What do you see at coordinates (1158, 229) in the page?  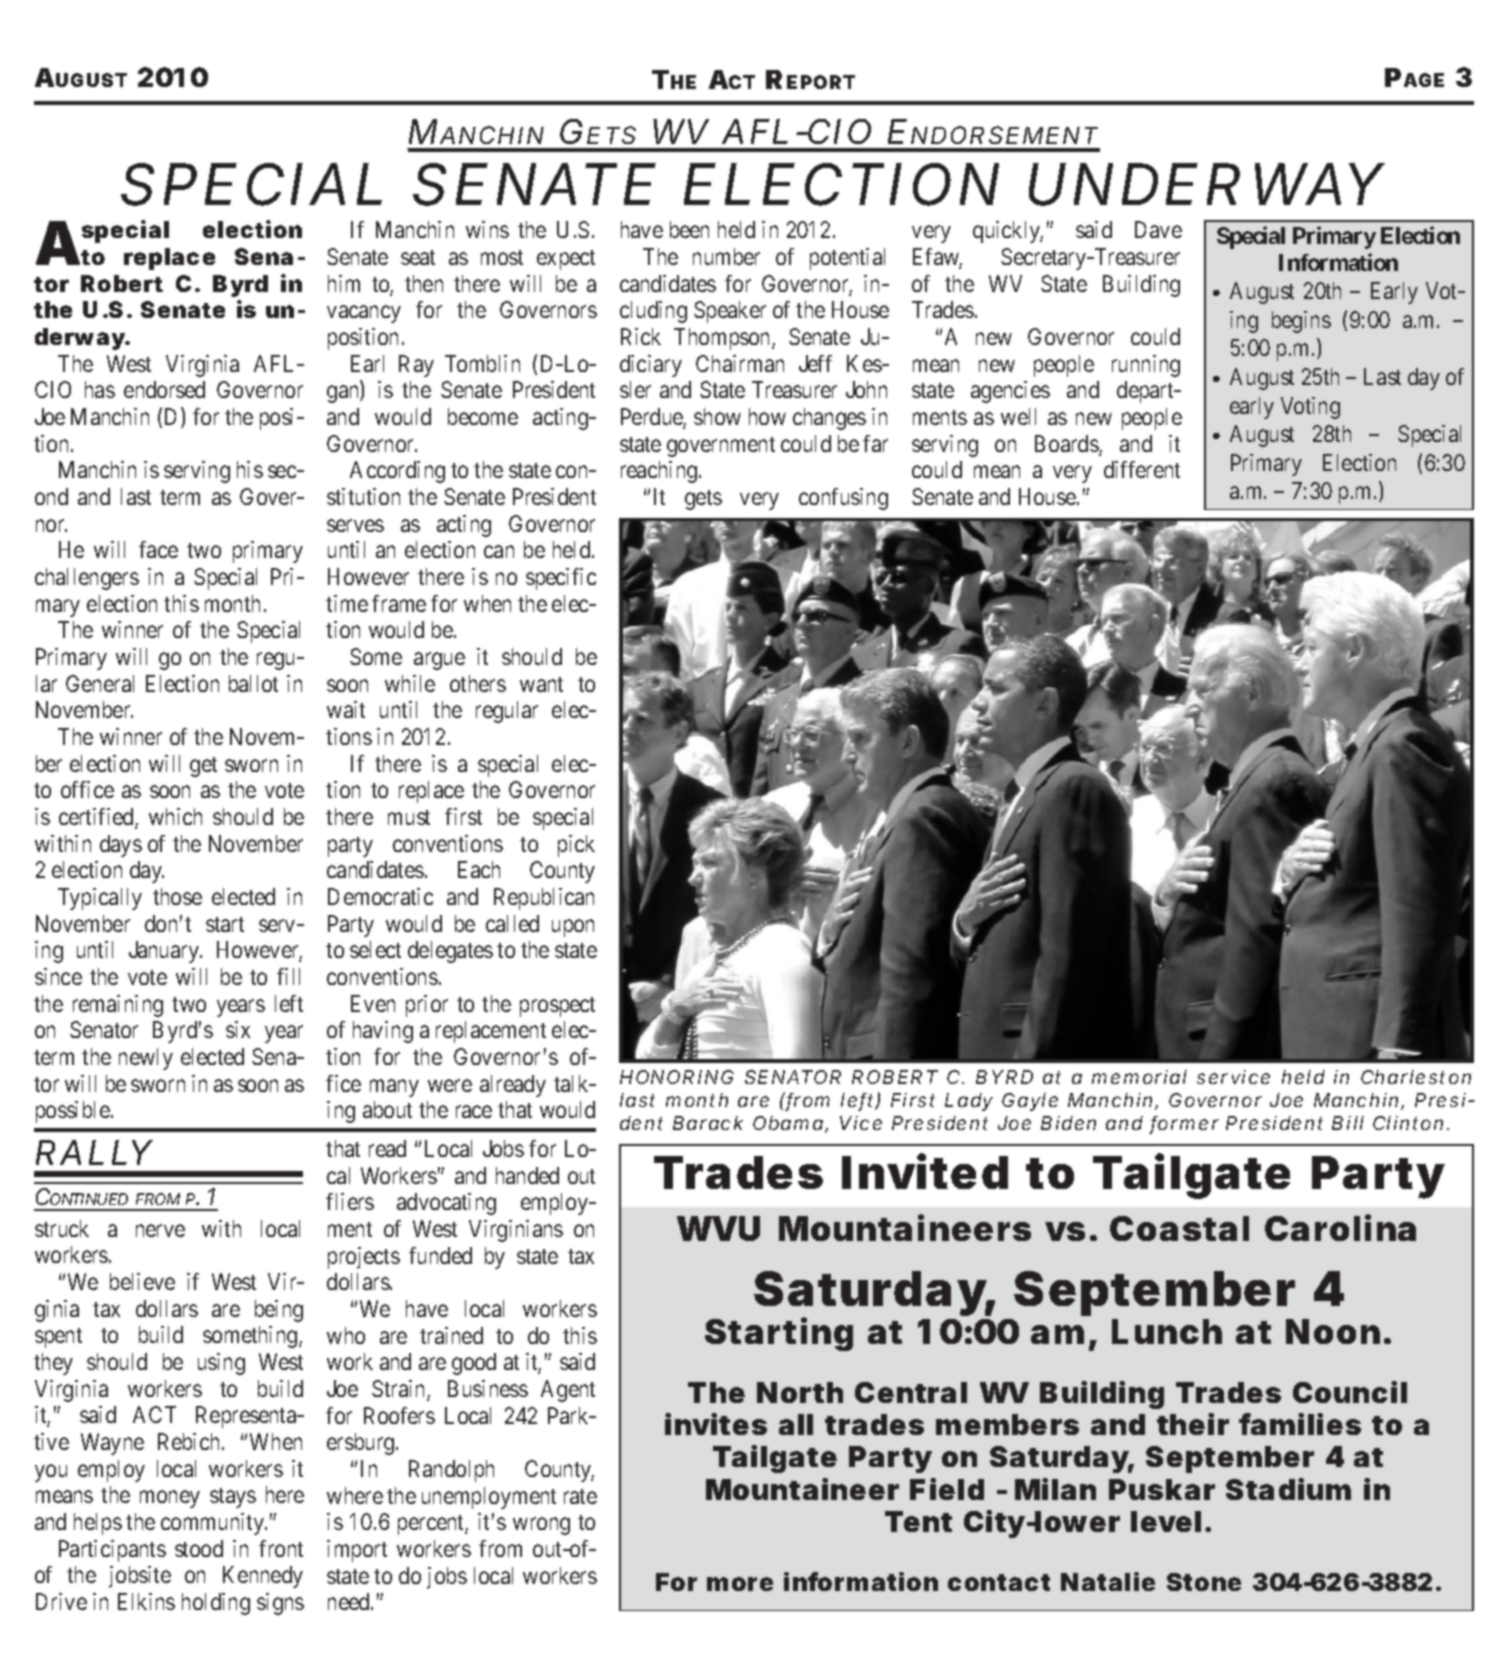 I see `Dave` at bounding box center [1158, 229].
